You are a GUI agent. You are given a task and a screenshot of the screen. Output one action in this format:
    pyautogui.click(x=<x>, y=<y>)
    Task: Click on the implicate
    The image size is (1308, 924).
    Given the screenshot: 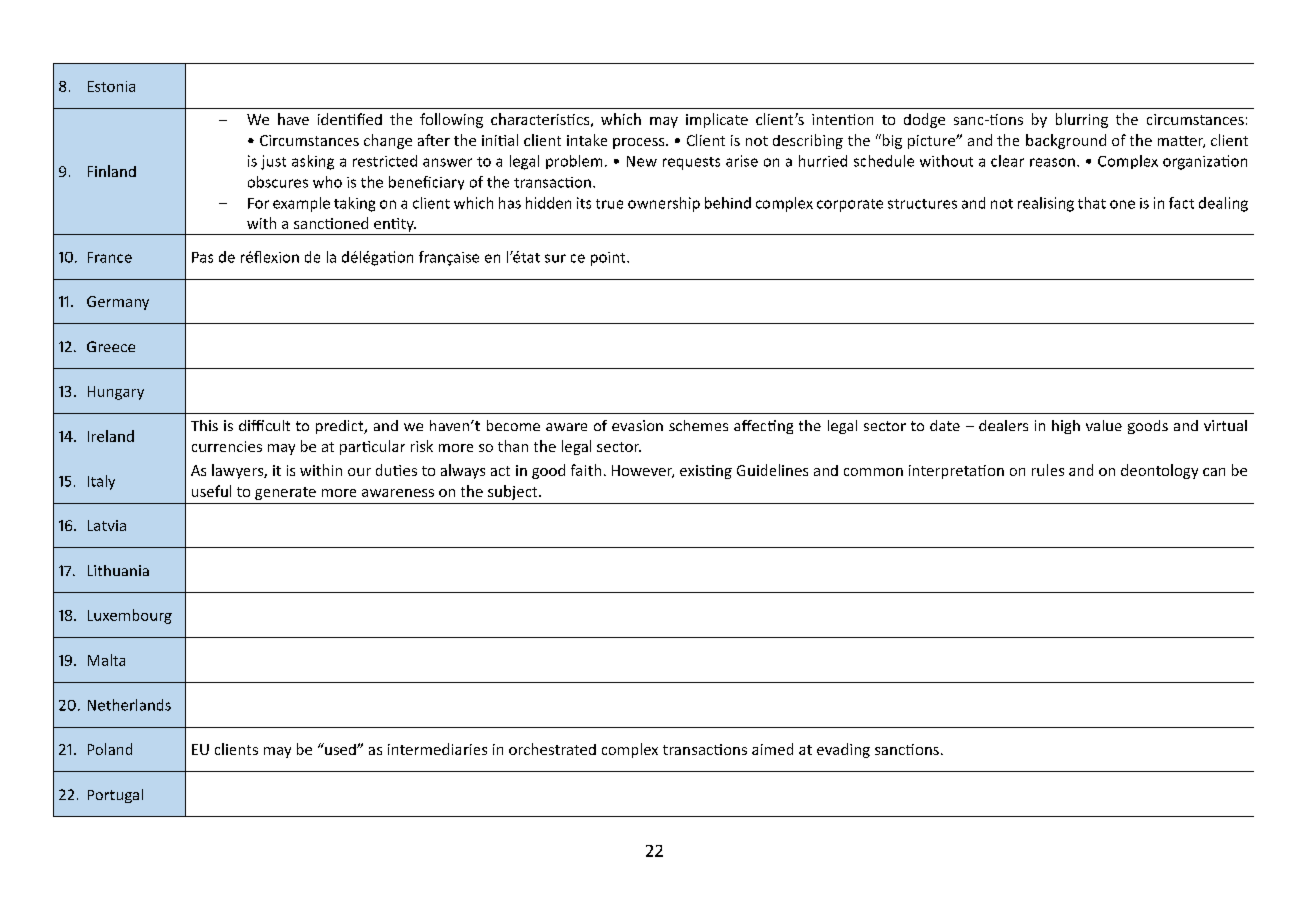 What is the action you would take?
    pyautogui.click(x=717, y=120)
